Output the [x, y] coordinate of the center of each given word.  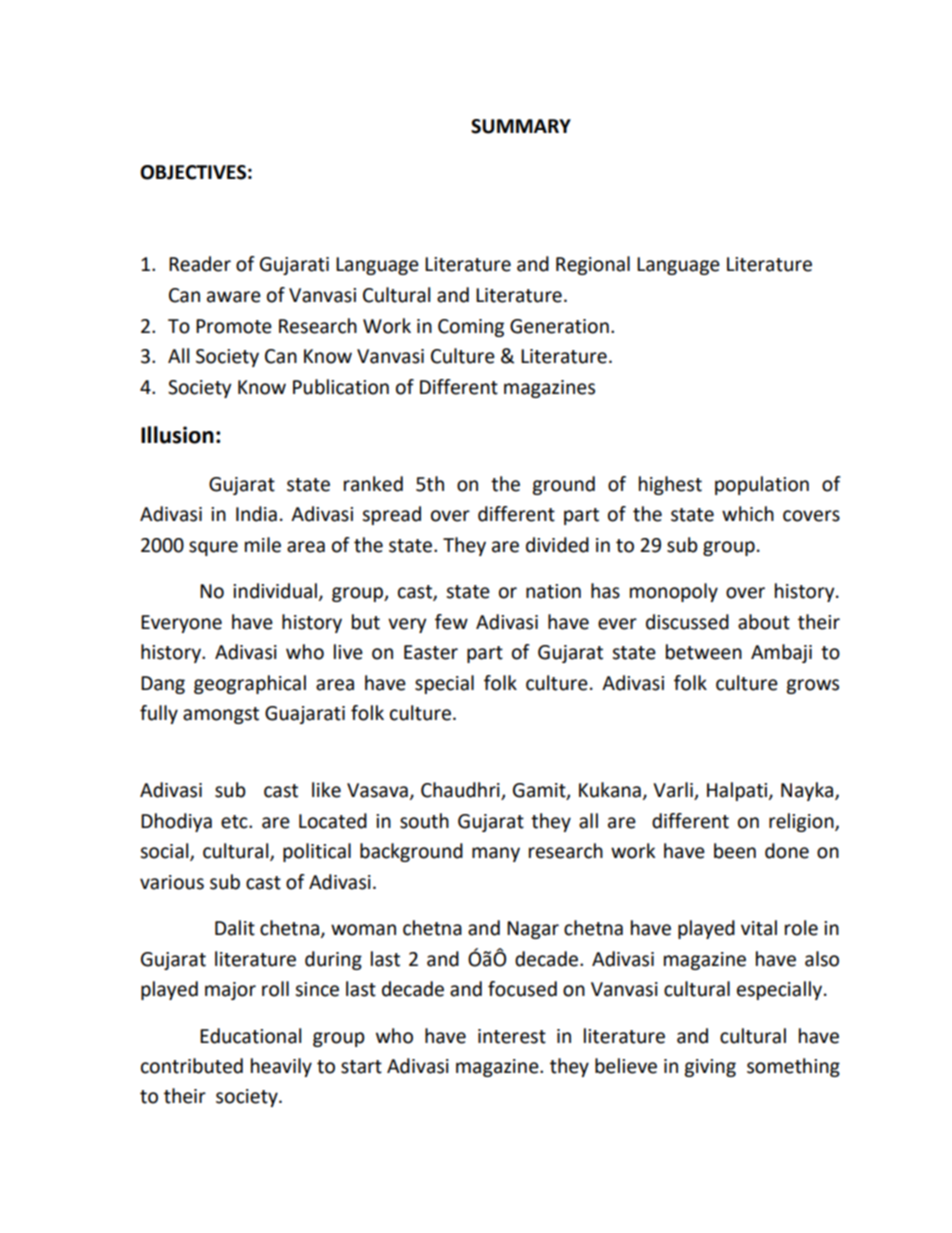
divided [557, 545]
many [496, 854]
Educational [250, 1036]
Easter [431, 652]
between [704, 652]
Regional [593, 265]
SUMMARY [521, 126]
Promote [234, 326]
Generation [559, 326]
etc [235, 822]
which [748, 514]
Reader [200, 264]
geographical [250, 684]
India [256, 514]
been [735, 851]
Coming [471, 328]
